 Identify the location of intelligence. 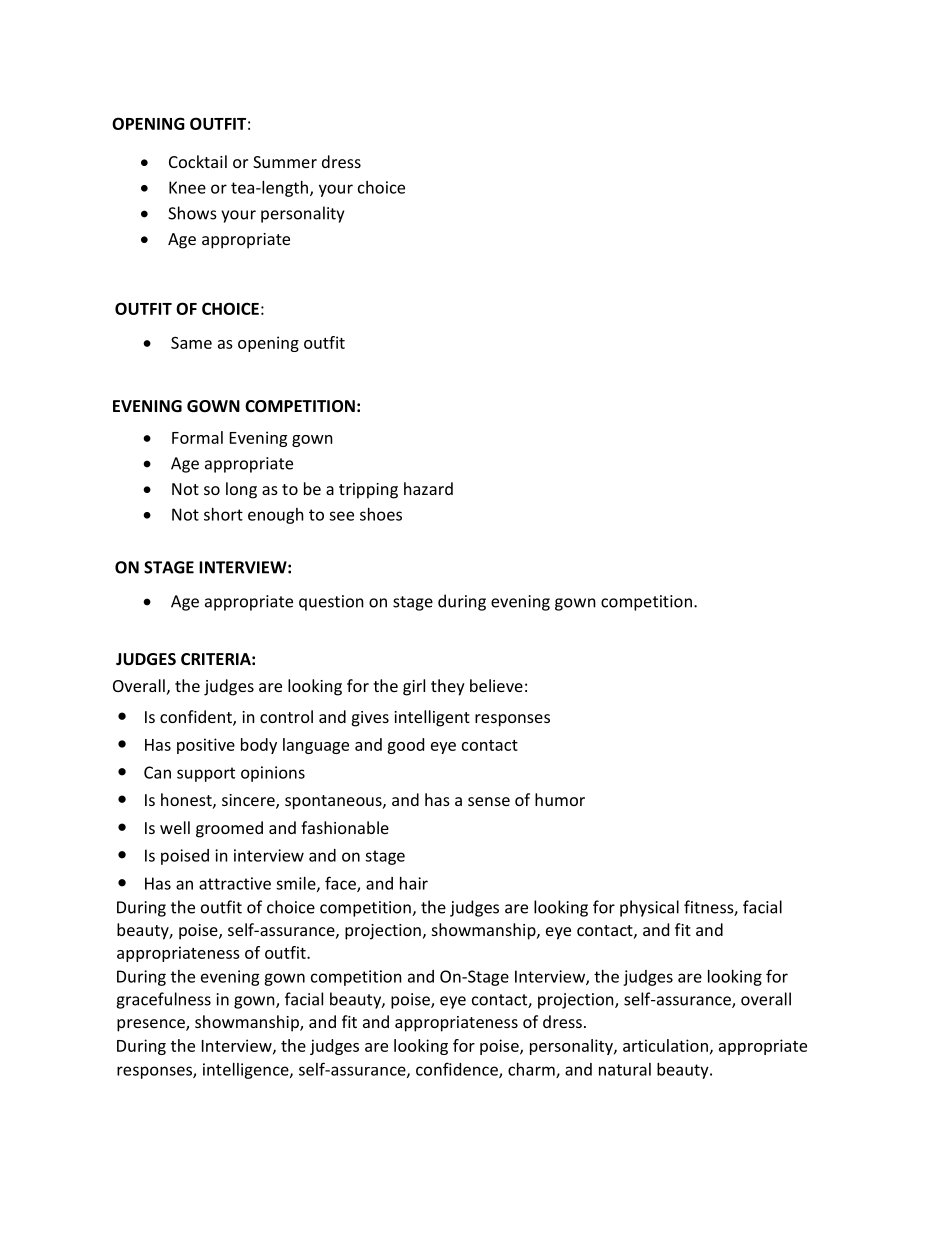
(247, 1071).
